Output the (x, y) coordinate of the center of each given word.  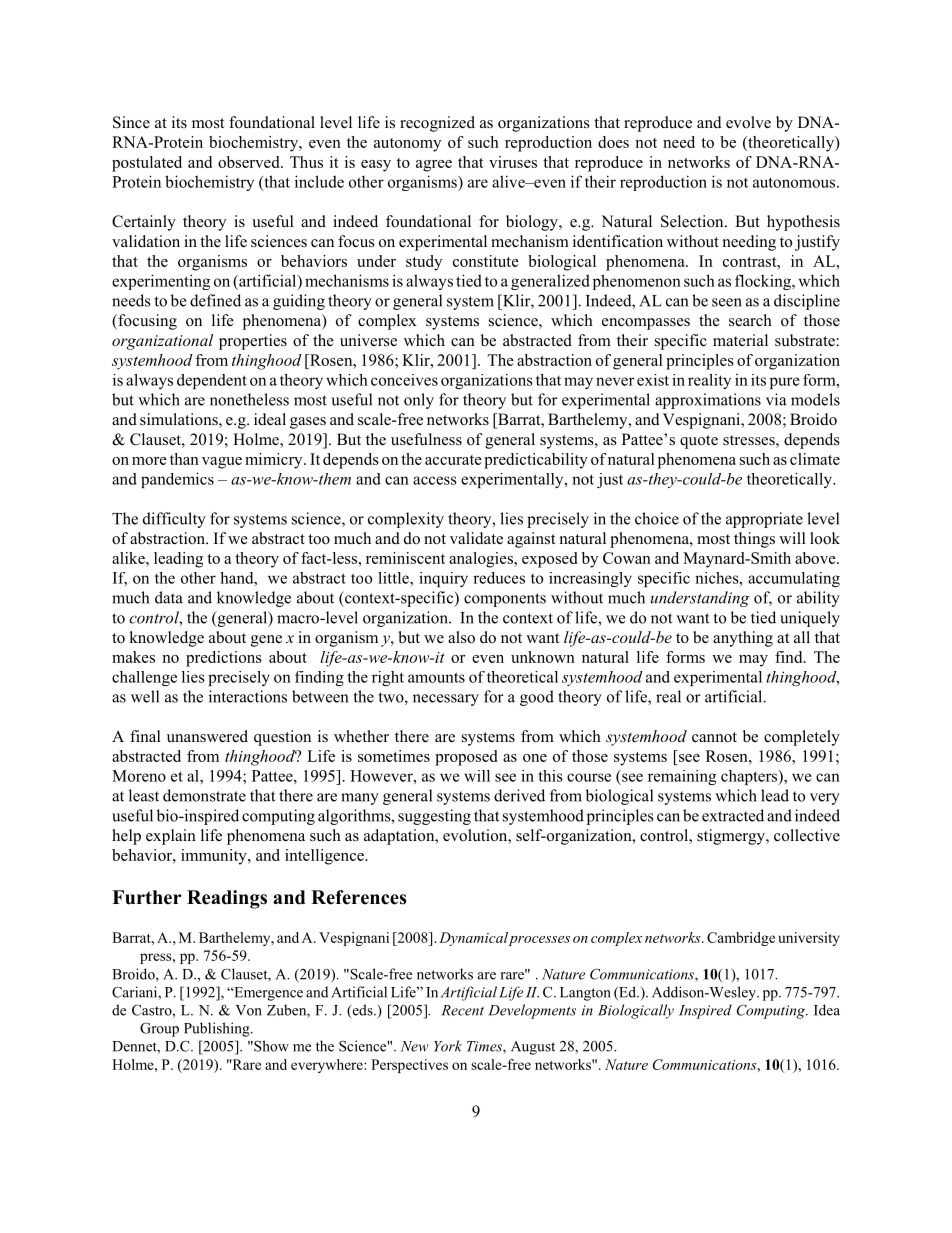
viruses (513, 162)
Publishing (218, 1029)
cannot (714, 737)
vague (222, 463)
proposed (466, 758)
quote (699, 442)
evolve (748, 122)
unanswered (207, 736)
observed (250, 162)
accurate (453, 460)
